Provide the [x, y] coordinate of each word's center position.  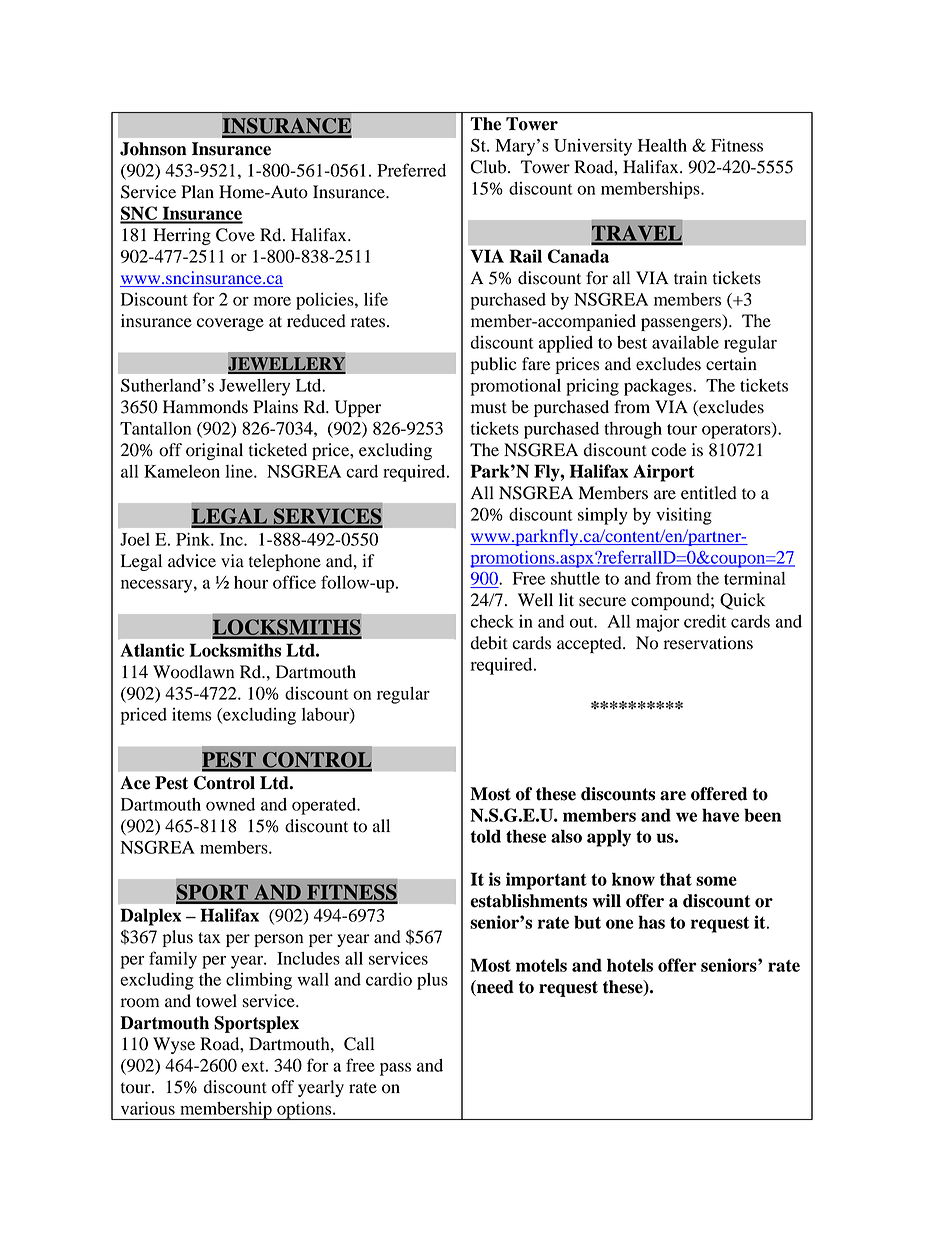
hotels [630, 965]
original [214, 451]
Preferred [411, 170]
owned [230, 804]
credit [705, 621]
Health [662, 145]
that [676, 879]
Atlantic [152, 650]
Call [359, 1044]
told [486, 836]
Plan [197, 191]
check [492, 621]
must [489, 408]
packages [659, 387]
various [148, 1108]
